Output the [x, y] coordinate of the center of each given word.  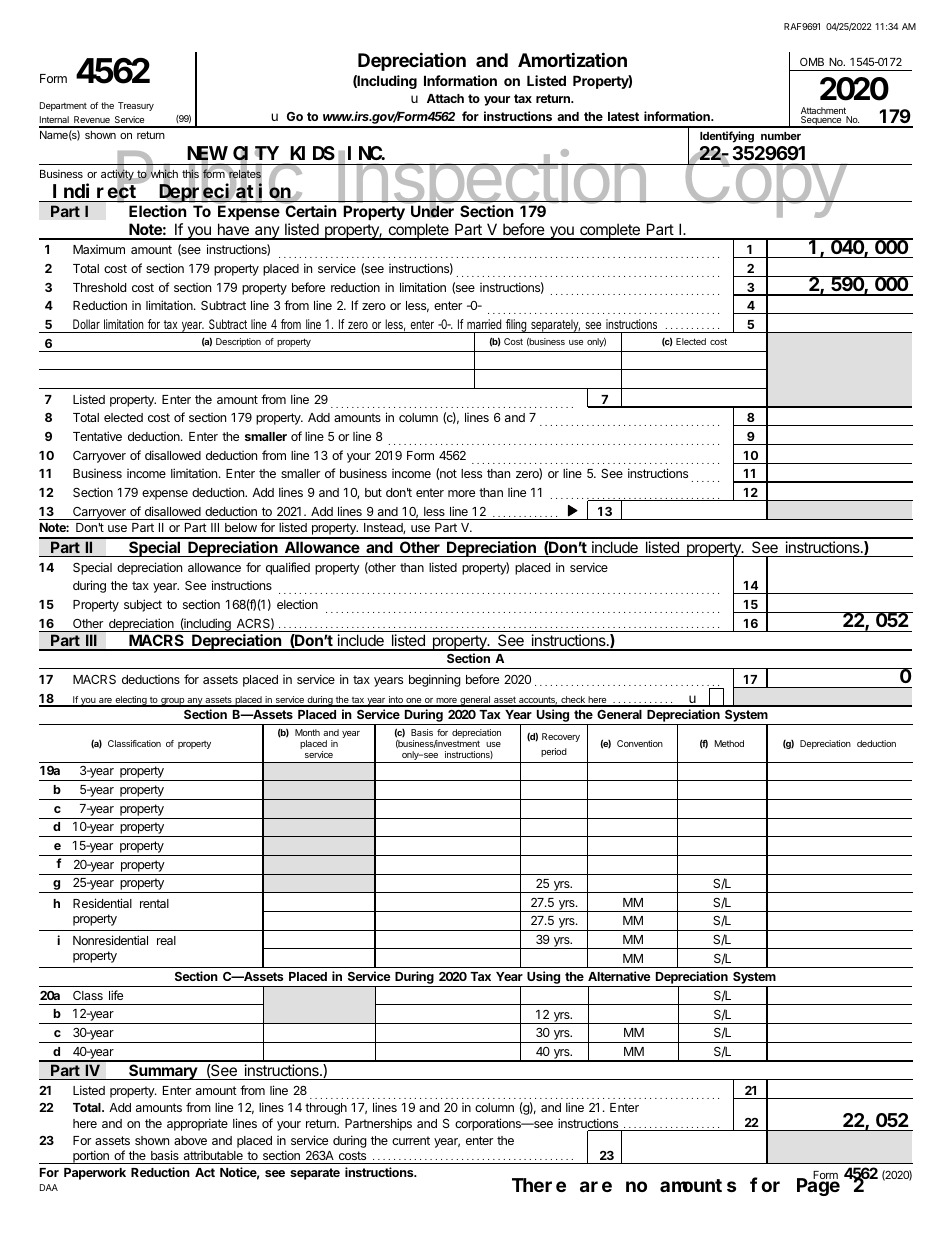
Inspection [492, 184]
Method [729, 743]
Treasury [136, 106]
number [781, 136]
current [411, 1140]
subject [143, 605]
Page [818, 1187]
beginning [435, 680]
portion [91, 1157]
